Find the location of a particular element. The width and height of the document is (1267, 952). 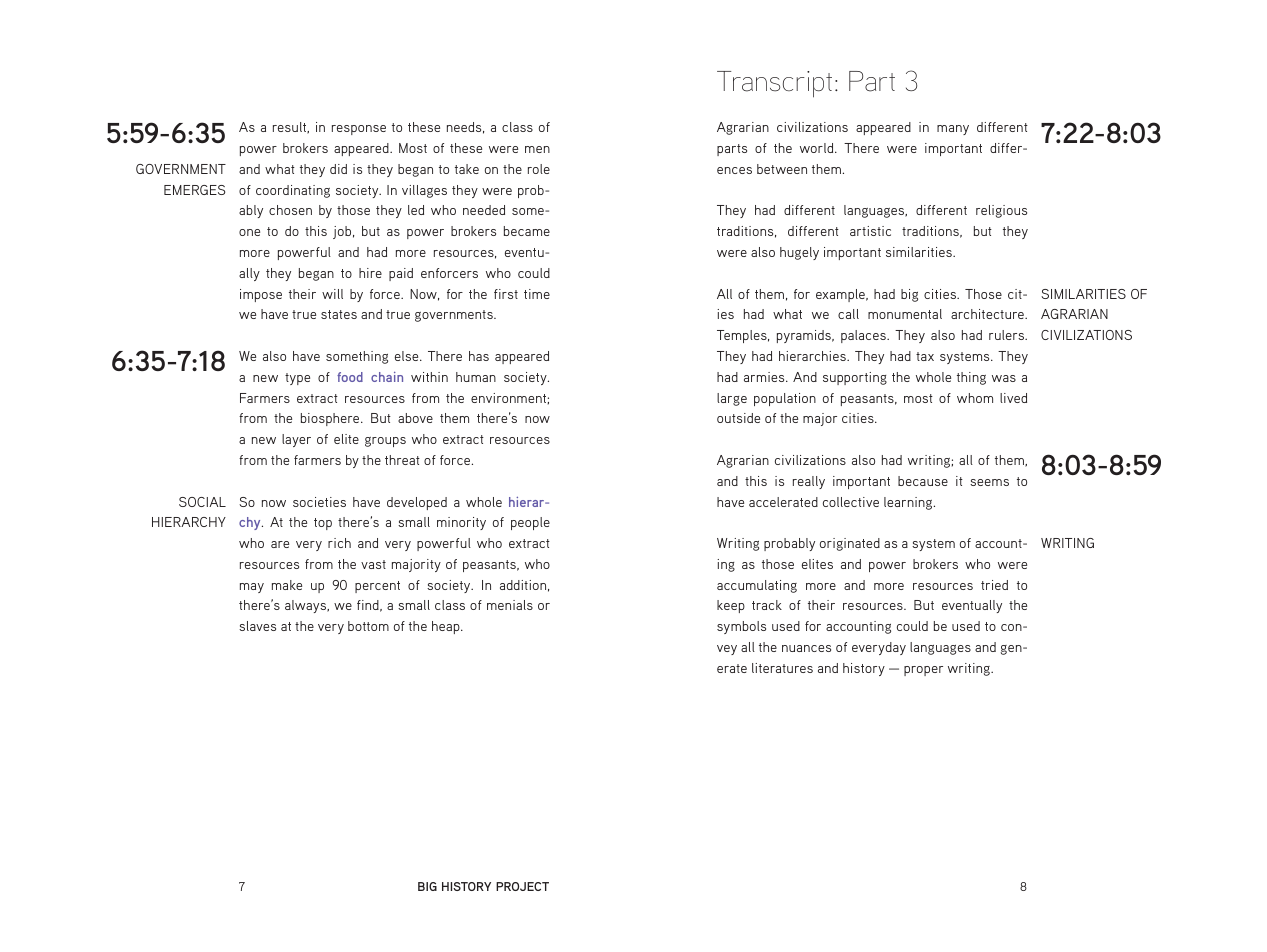

keep is located at coordinates (731, 606).
